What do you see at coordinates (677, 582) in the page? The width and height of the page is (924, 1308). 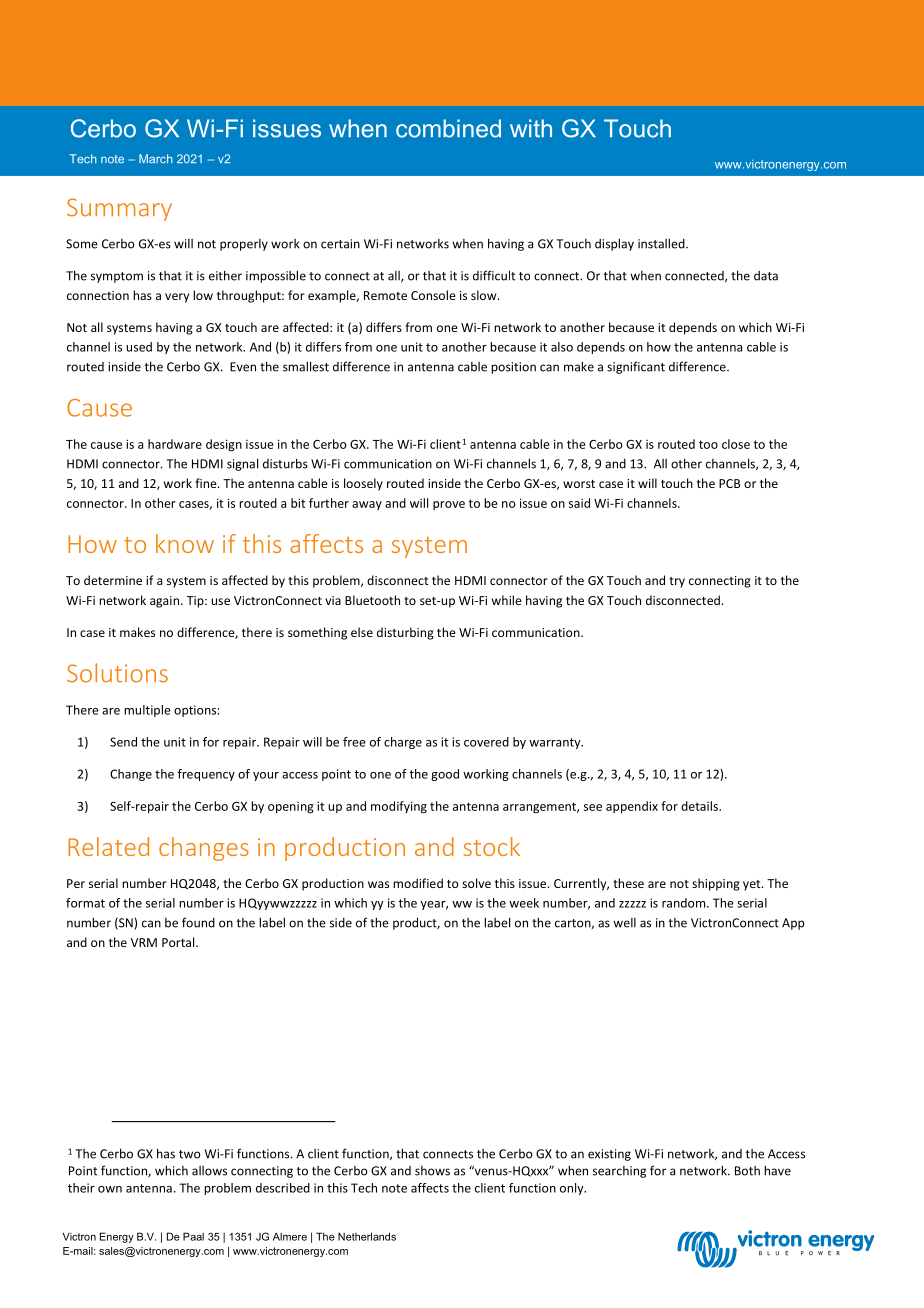 I see `try` at bounding box center [677, 582].
